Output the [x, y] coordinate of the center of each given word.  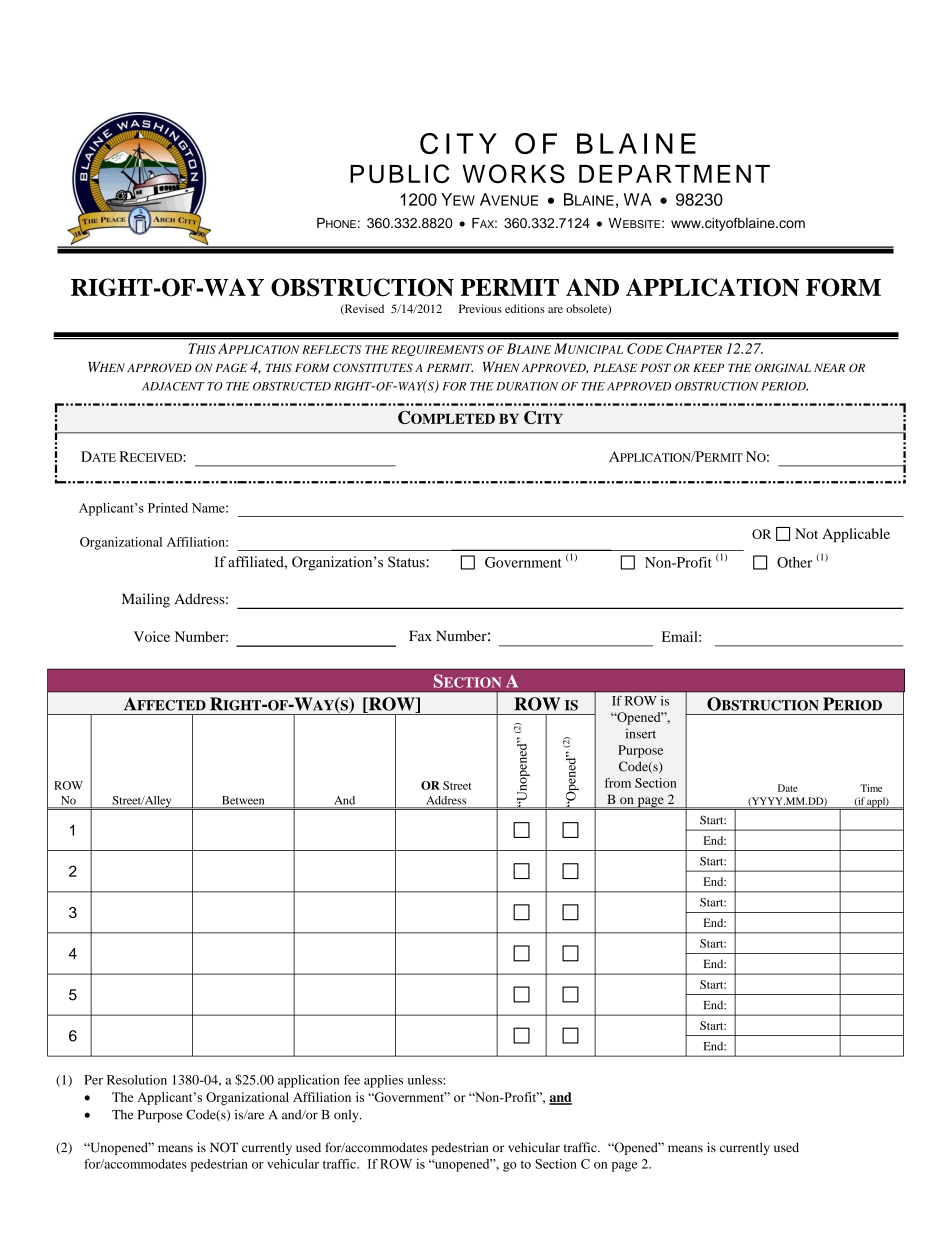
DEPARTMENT [674, 174]
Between [243, 800]
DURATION [527, 386]
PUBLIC [400, 174]
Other [794, 562]
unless [426, 1080]
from [618, 783]
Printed [168, 508]
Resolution [137, 1080]
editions [525, 308]
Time [871, 788]
